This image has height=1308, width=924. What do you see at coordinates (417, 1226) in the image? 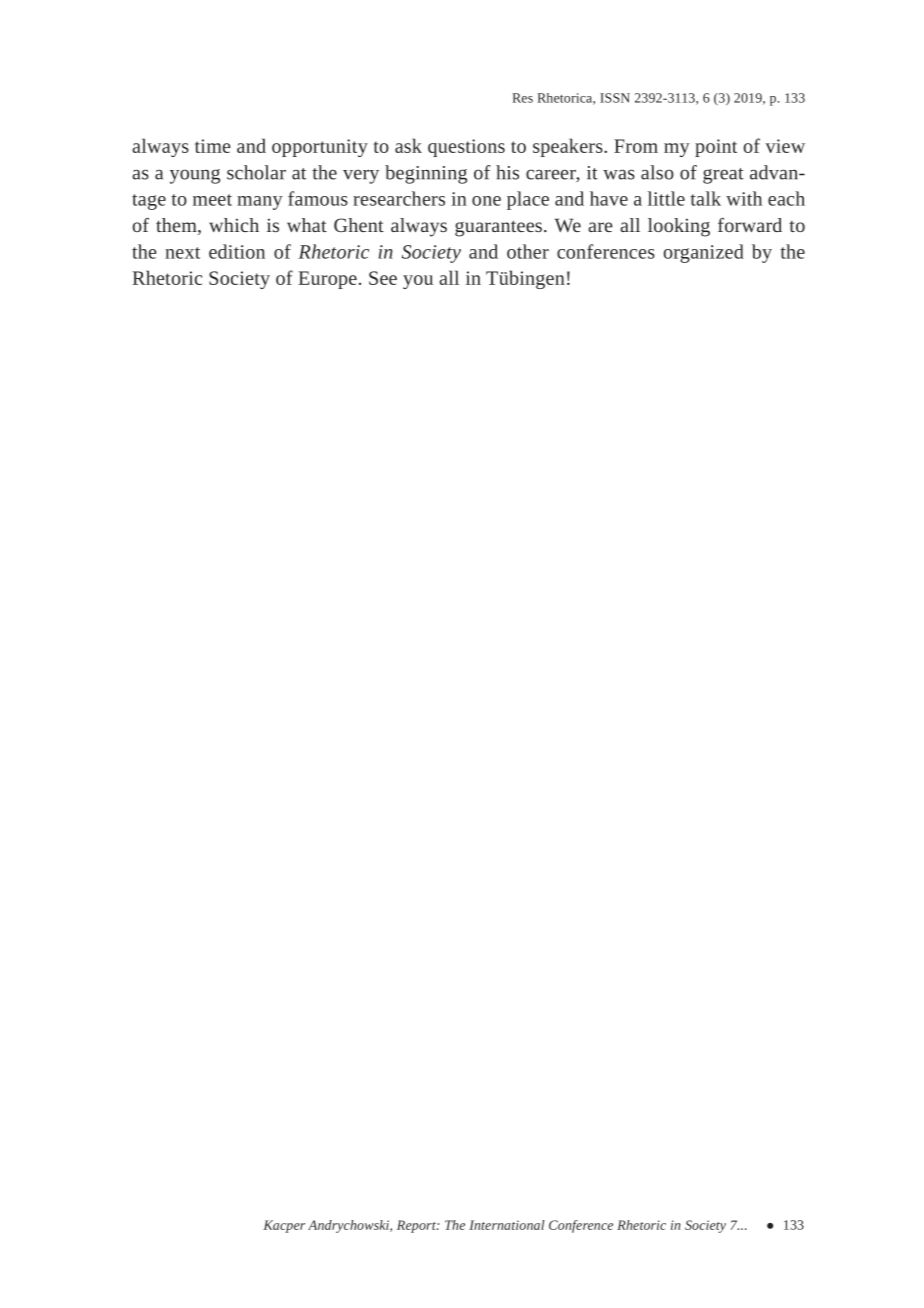
I see `Report` at bounding box center [417, 1226].
